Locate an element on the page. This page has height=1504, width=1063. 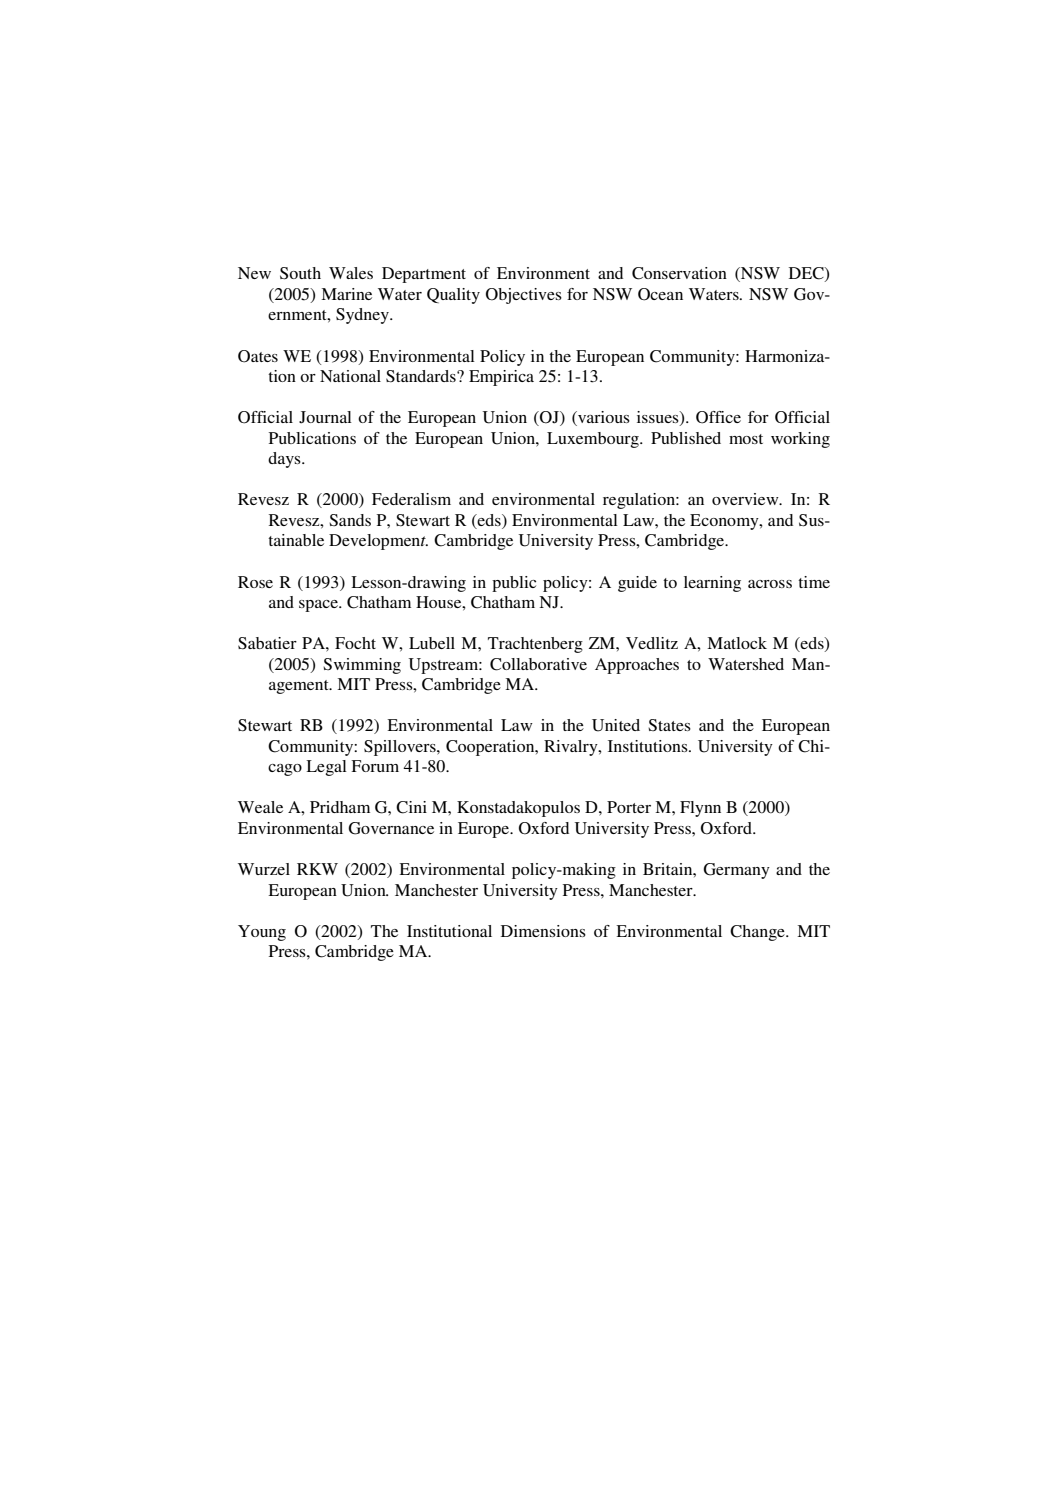
Young is located at coordinates (262, 933).
